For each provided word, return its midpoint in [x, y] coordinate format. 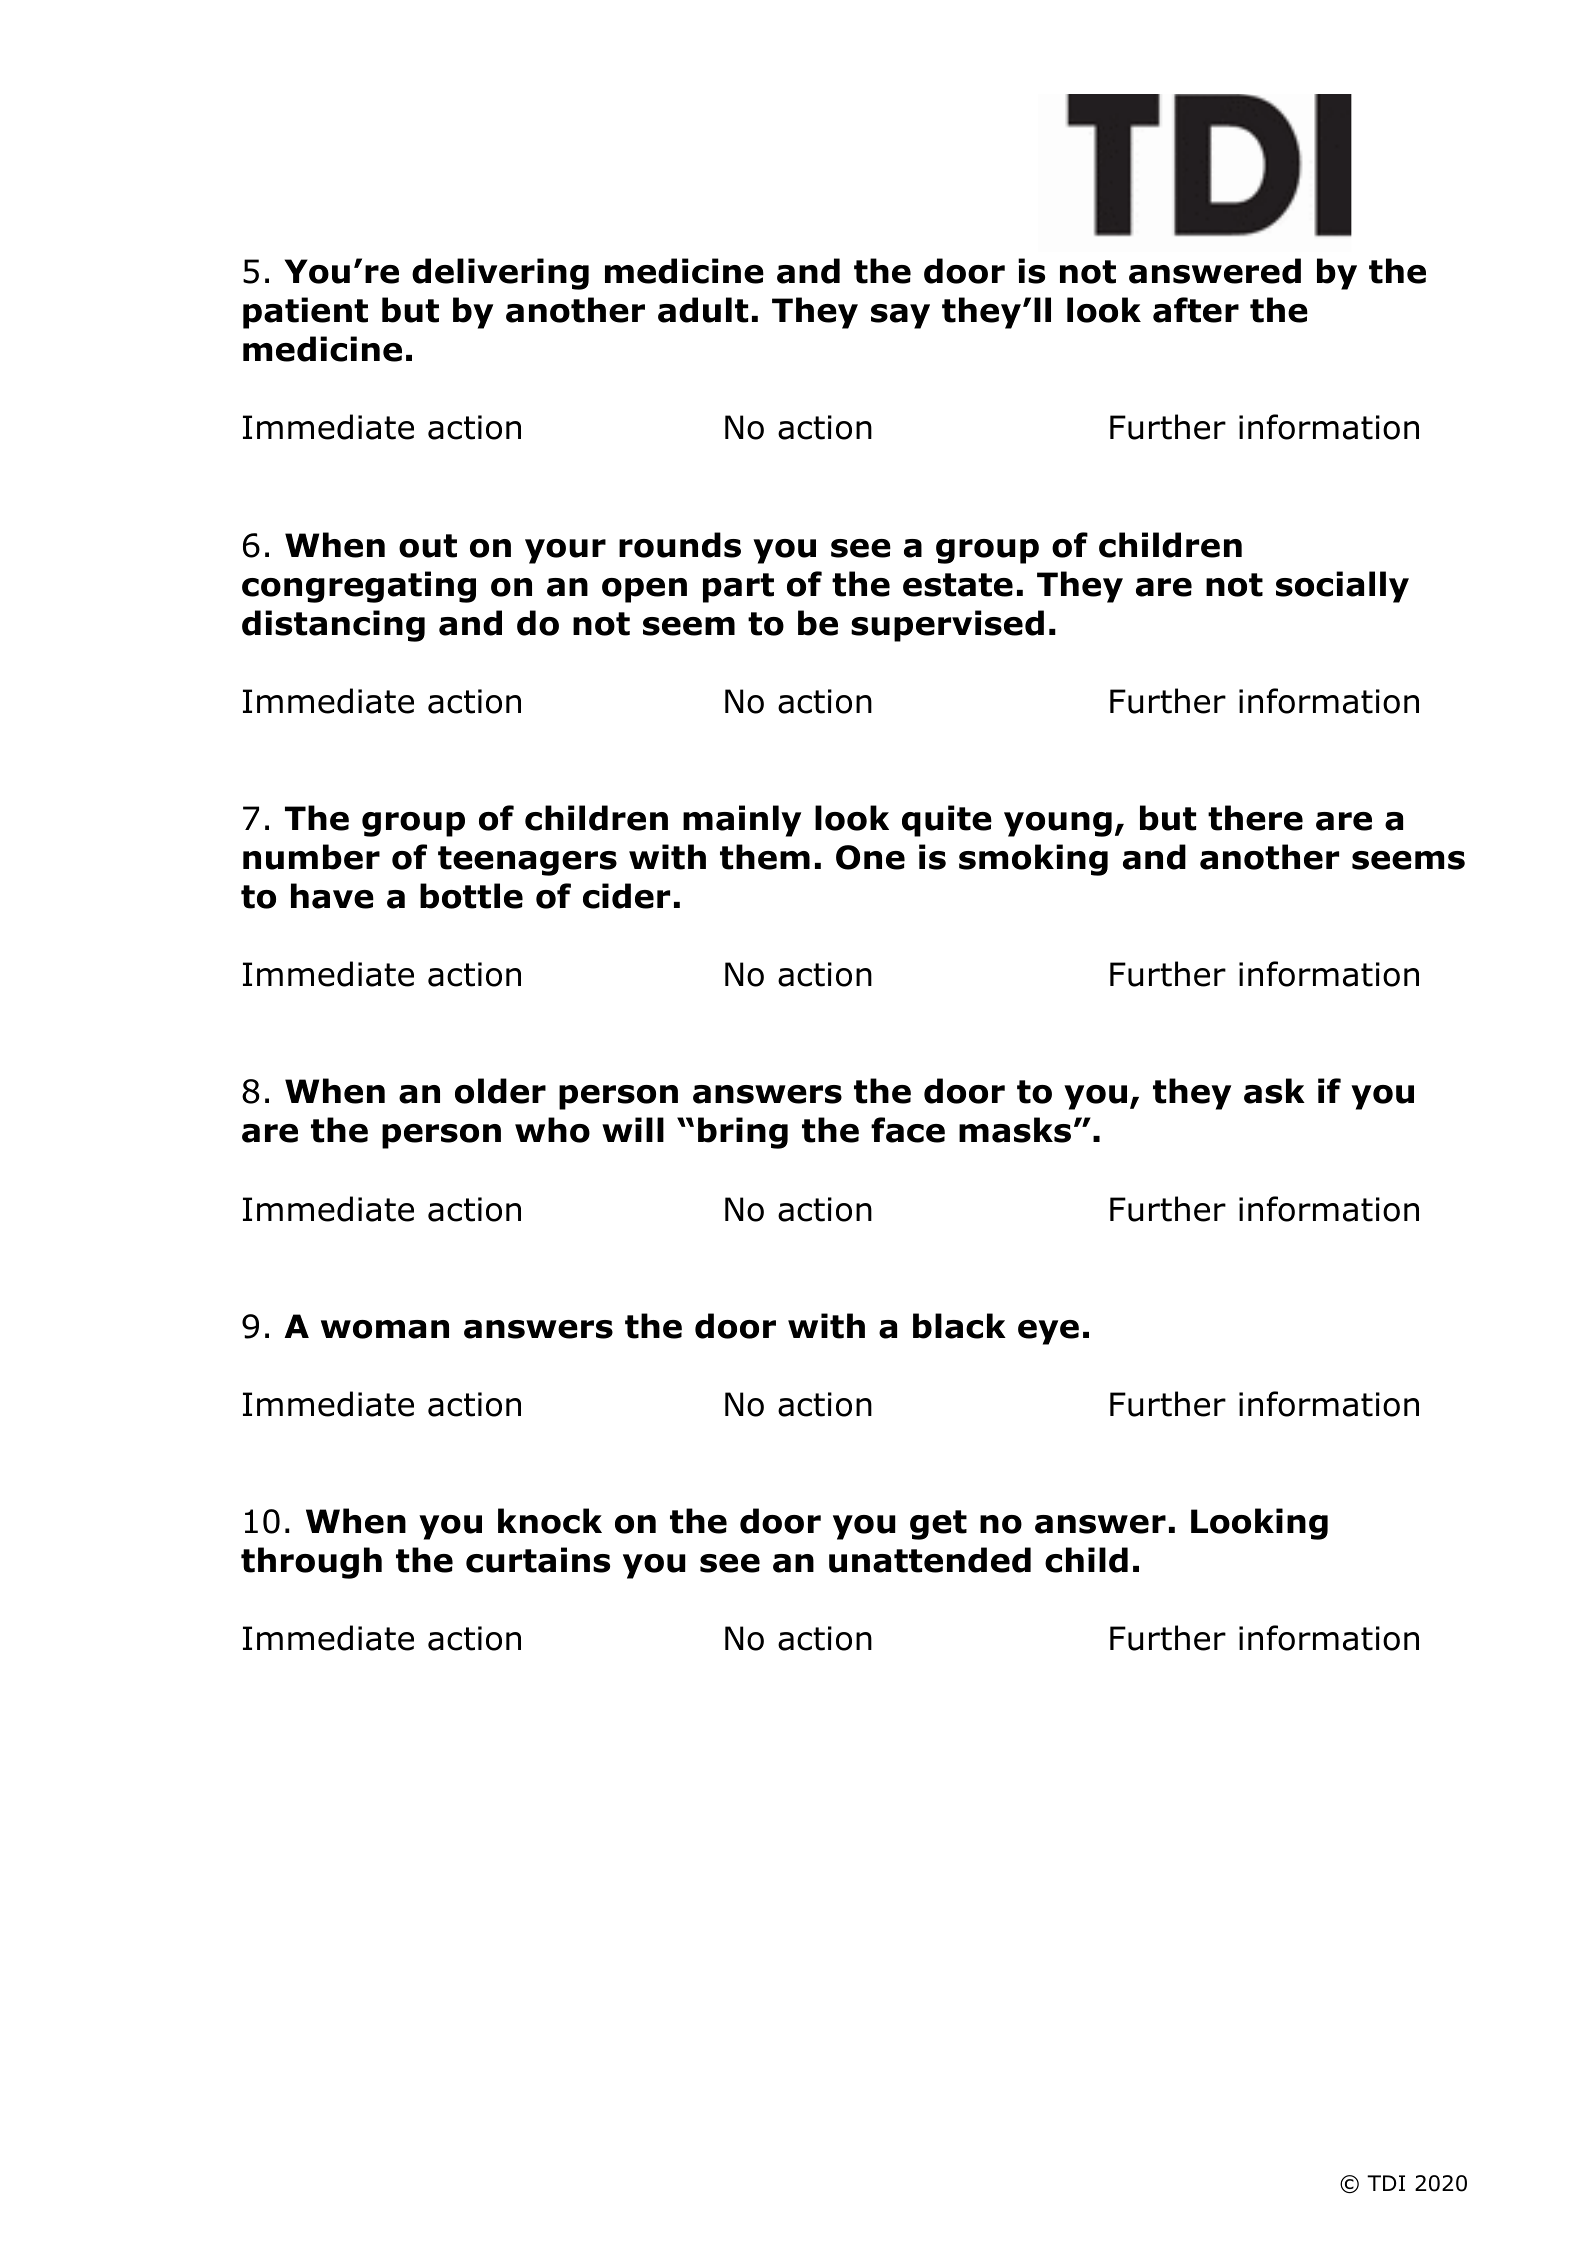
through [311, 1563]
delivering [500, 274]
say [900, 316]
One [870, 857]
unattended [930, 1560]
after [1196, 310]
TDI [1386, 2183]
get [938, 1525]
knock [550, 1521]
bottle [471, 896]
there [1255, 818]
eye [1048, 1332]
